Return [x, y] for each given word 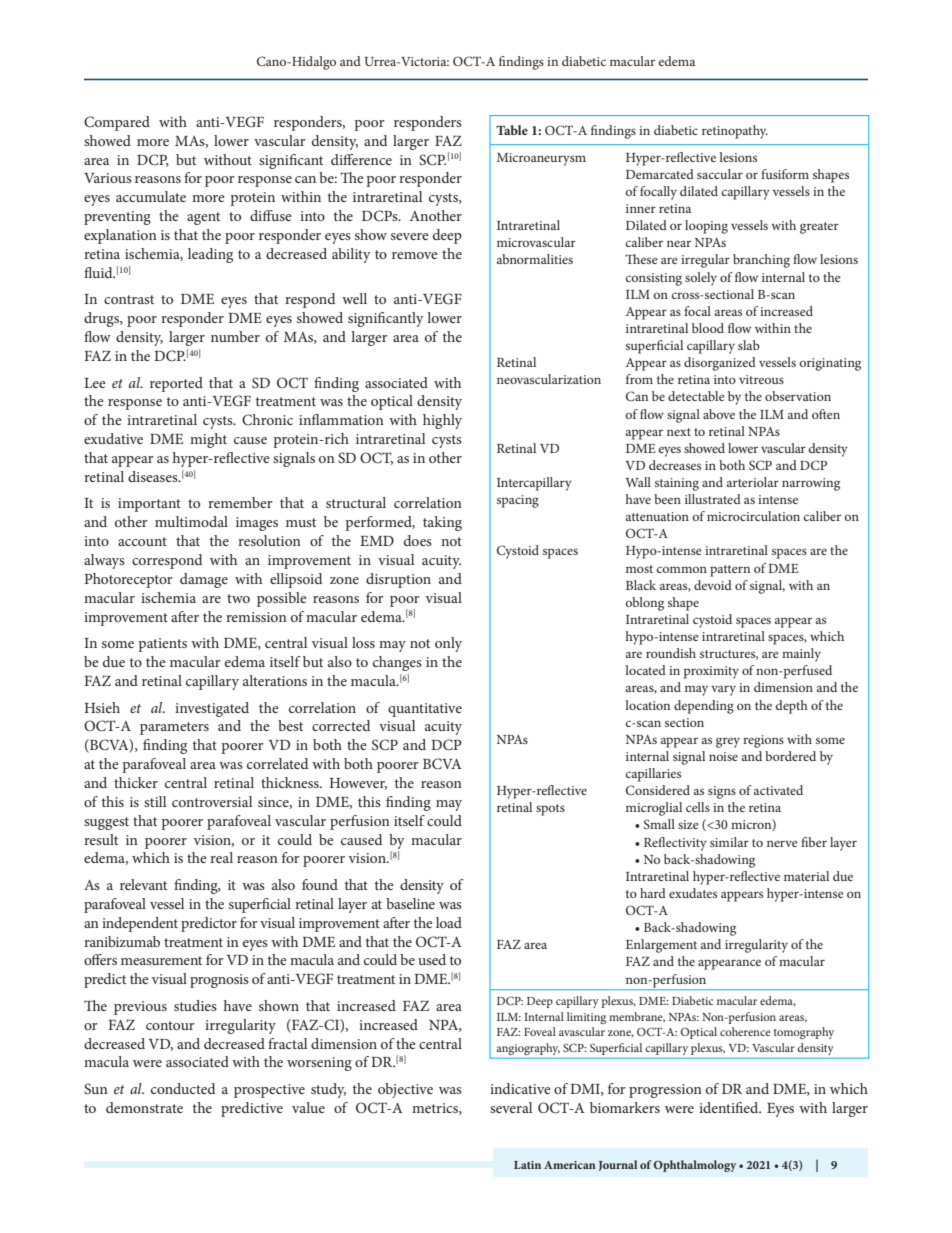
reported [176, 384]
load [449, 922]
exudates [693, 893]
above [719, 414]
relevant [143, 884]
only [448, 644]
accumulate [151, 196]
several [511, 1107]
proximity [711, 672]
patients [162, 645]
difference [361, 159]
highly [442, 421]
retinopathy [735, 132]
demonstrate [144, 1107]
